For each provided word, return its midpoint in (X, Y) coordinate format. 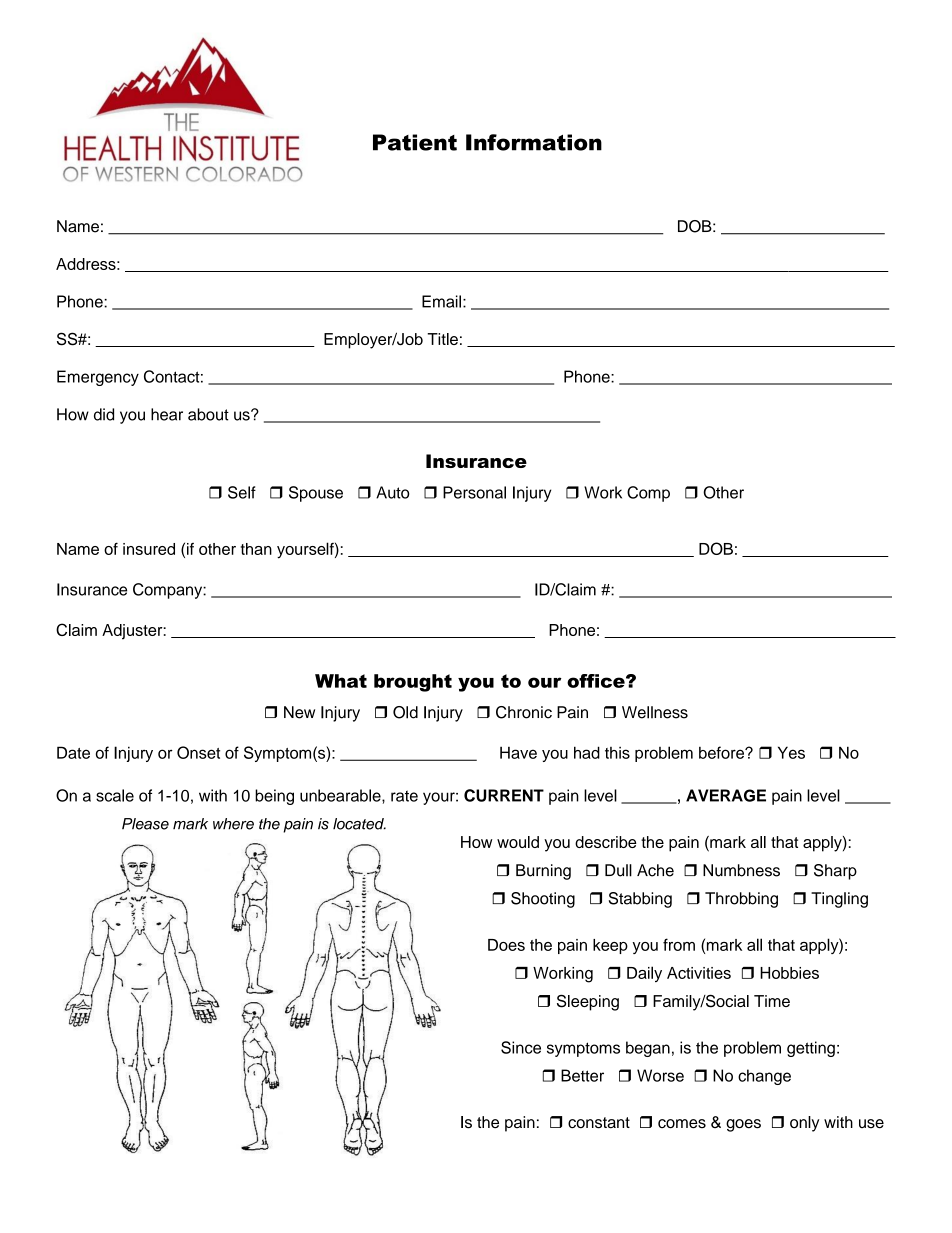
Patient (415, 142)
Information (534, 142)
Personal (474, 492)
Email (443, 301)
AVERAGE (726, 795)
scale (115, 795)
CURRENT (504, 795)
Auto (392, 492)
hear (167, 414)
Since (521, 1047)
